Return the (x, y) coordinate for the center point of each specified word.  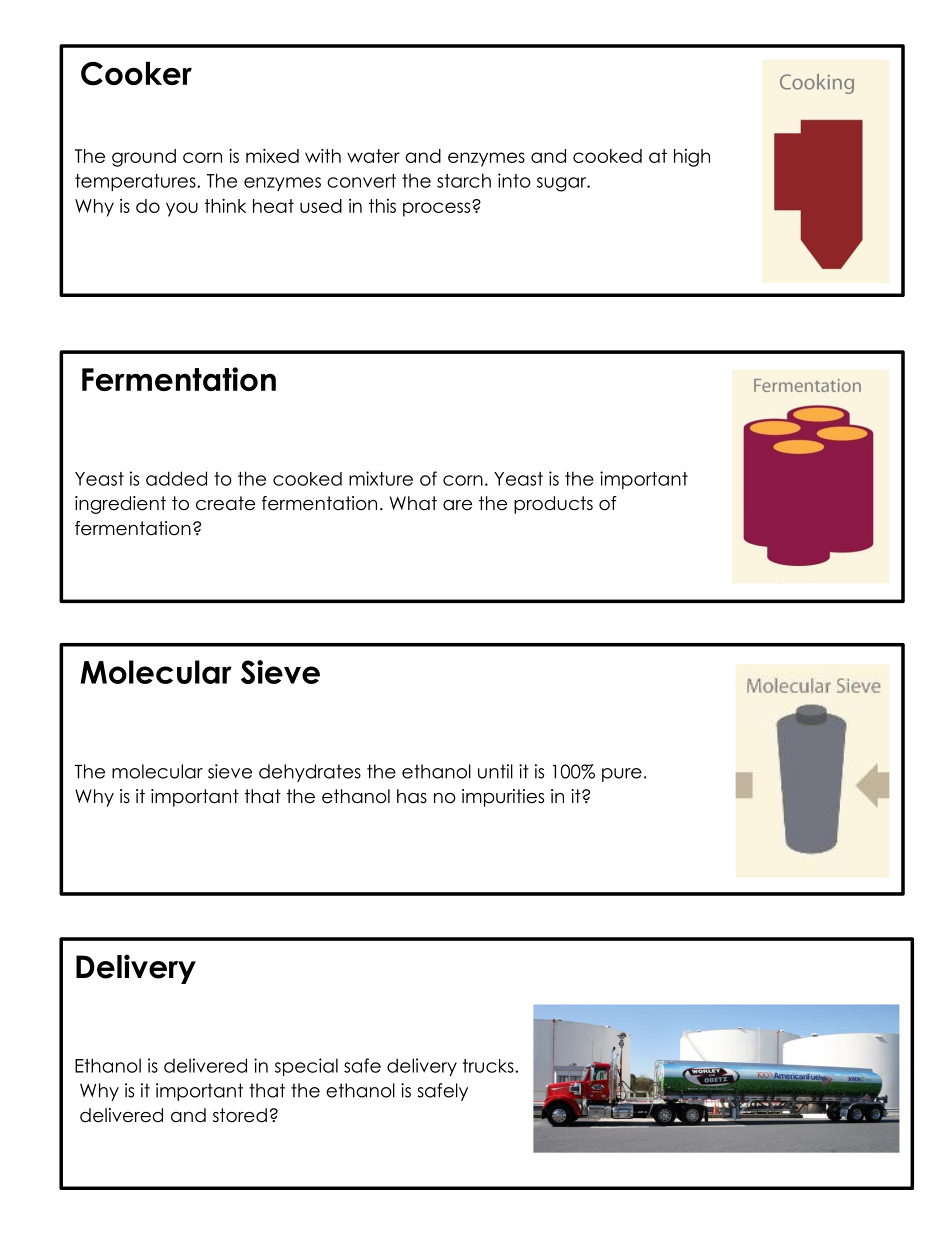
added (176, 478)
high (692, 158)
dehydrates (310, 773)
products (553, 505)
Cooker (136, 74)
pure (622, 775)
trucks (489, 1066)
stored (240, 1115)
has (412, 796)
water (373, 156)
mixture (381, 478)
